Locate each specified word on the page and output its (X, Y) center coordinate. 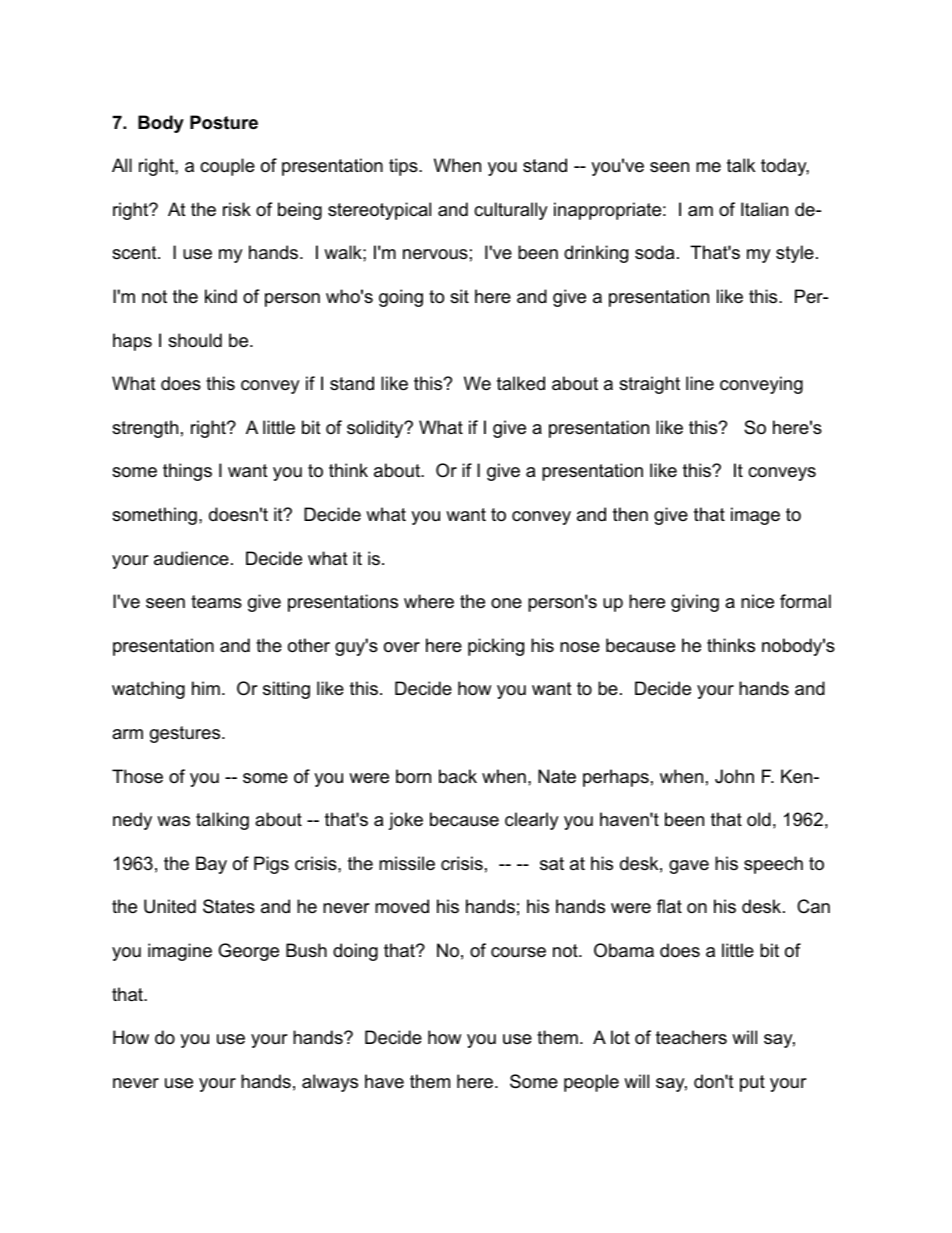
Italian (764, 209)
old (759, 819)
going (401, 298)
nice (757, 601)
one (506, 603)
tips (404, 167)
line (700, 383)
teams (216, 602)
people (591, 1083)
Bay (211, 865)
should (195, 340)
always (330, 1083)
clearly (532, 821)
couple (227, 167)
